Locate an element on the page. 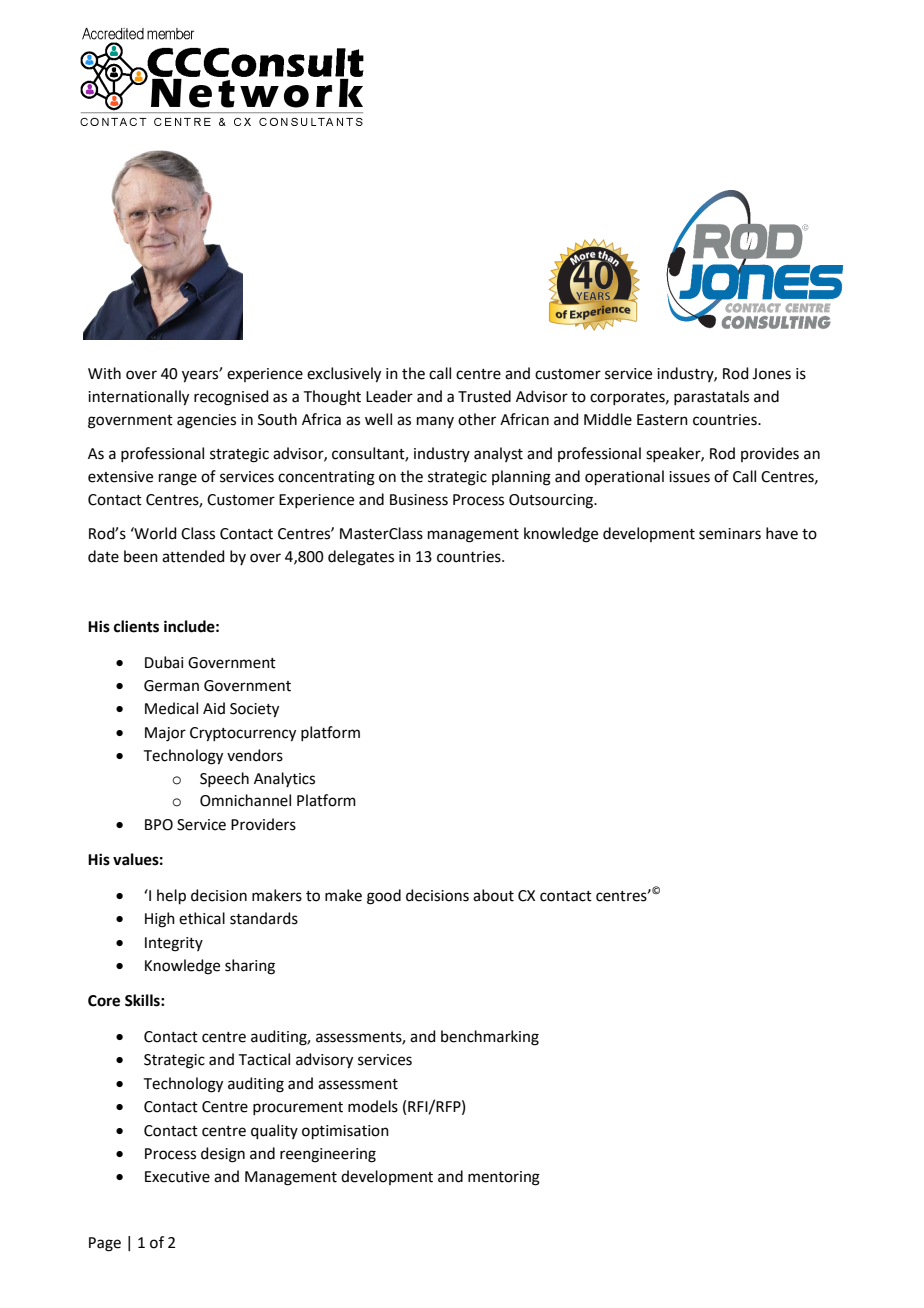 Image resolution: width=924 pixels, height=1308 pixels. agencies is located at coordinates (206, 421).
